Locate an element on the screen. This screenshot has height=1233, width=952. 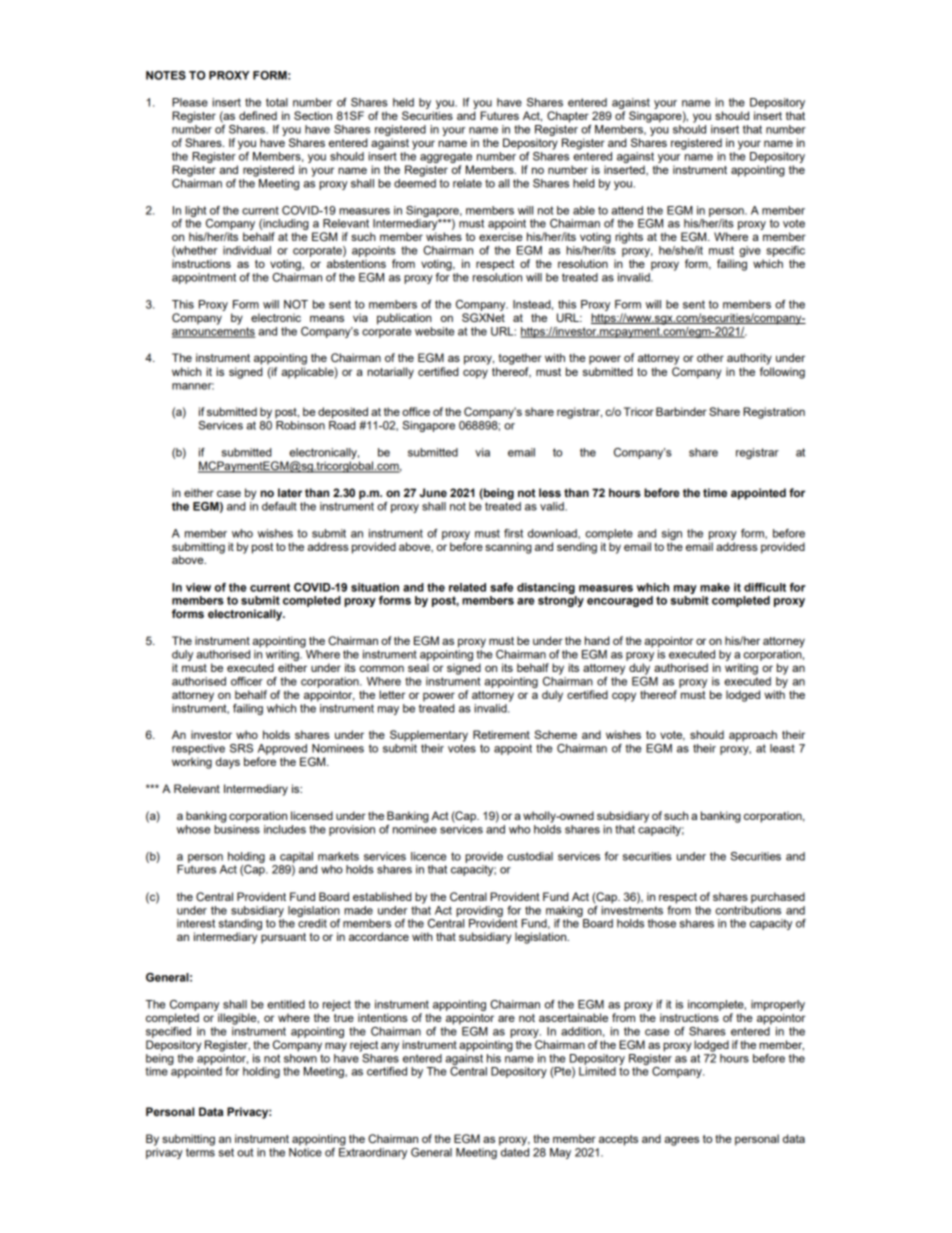
defined is located at coordinates (258, 115).
